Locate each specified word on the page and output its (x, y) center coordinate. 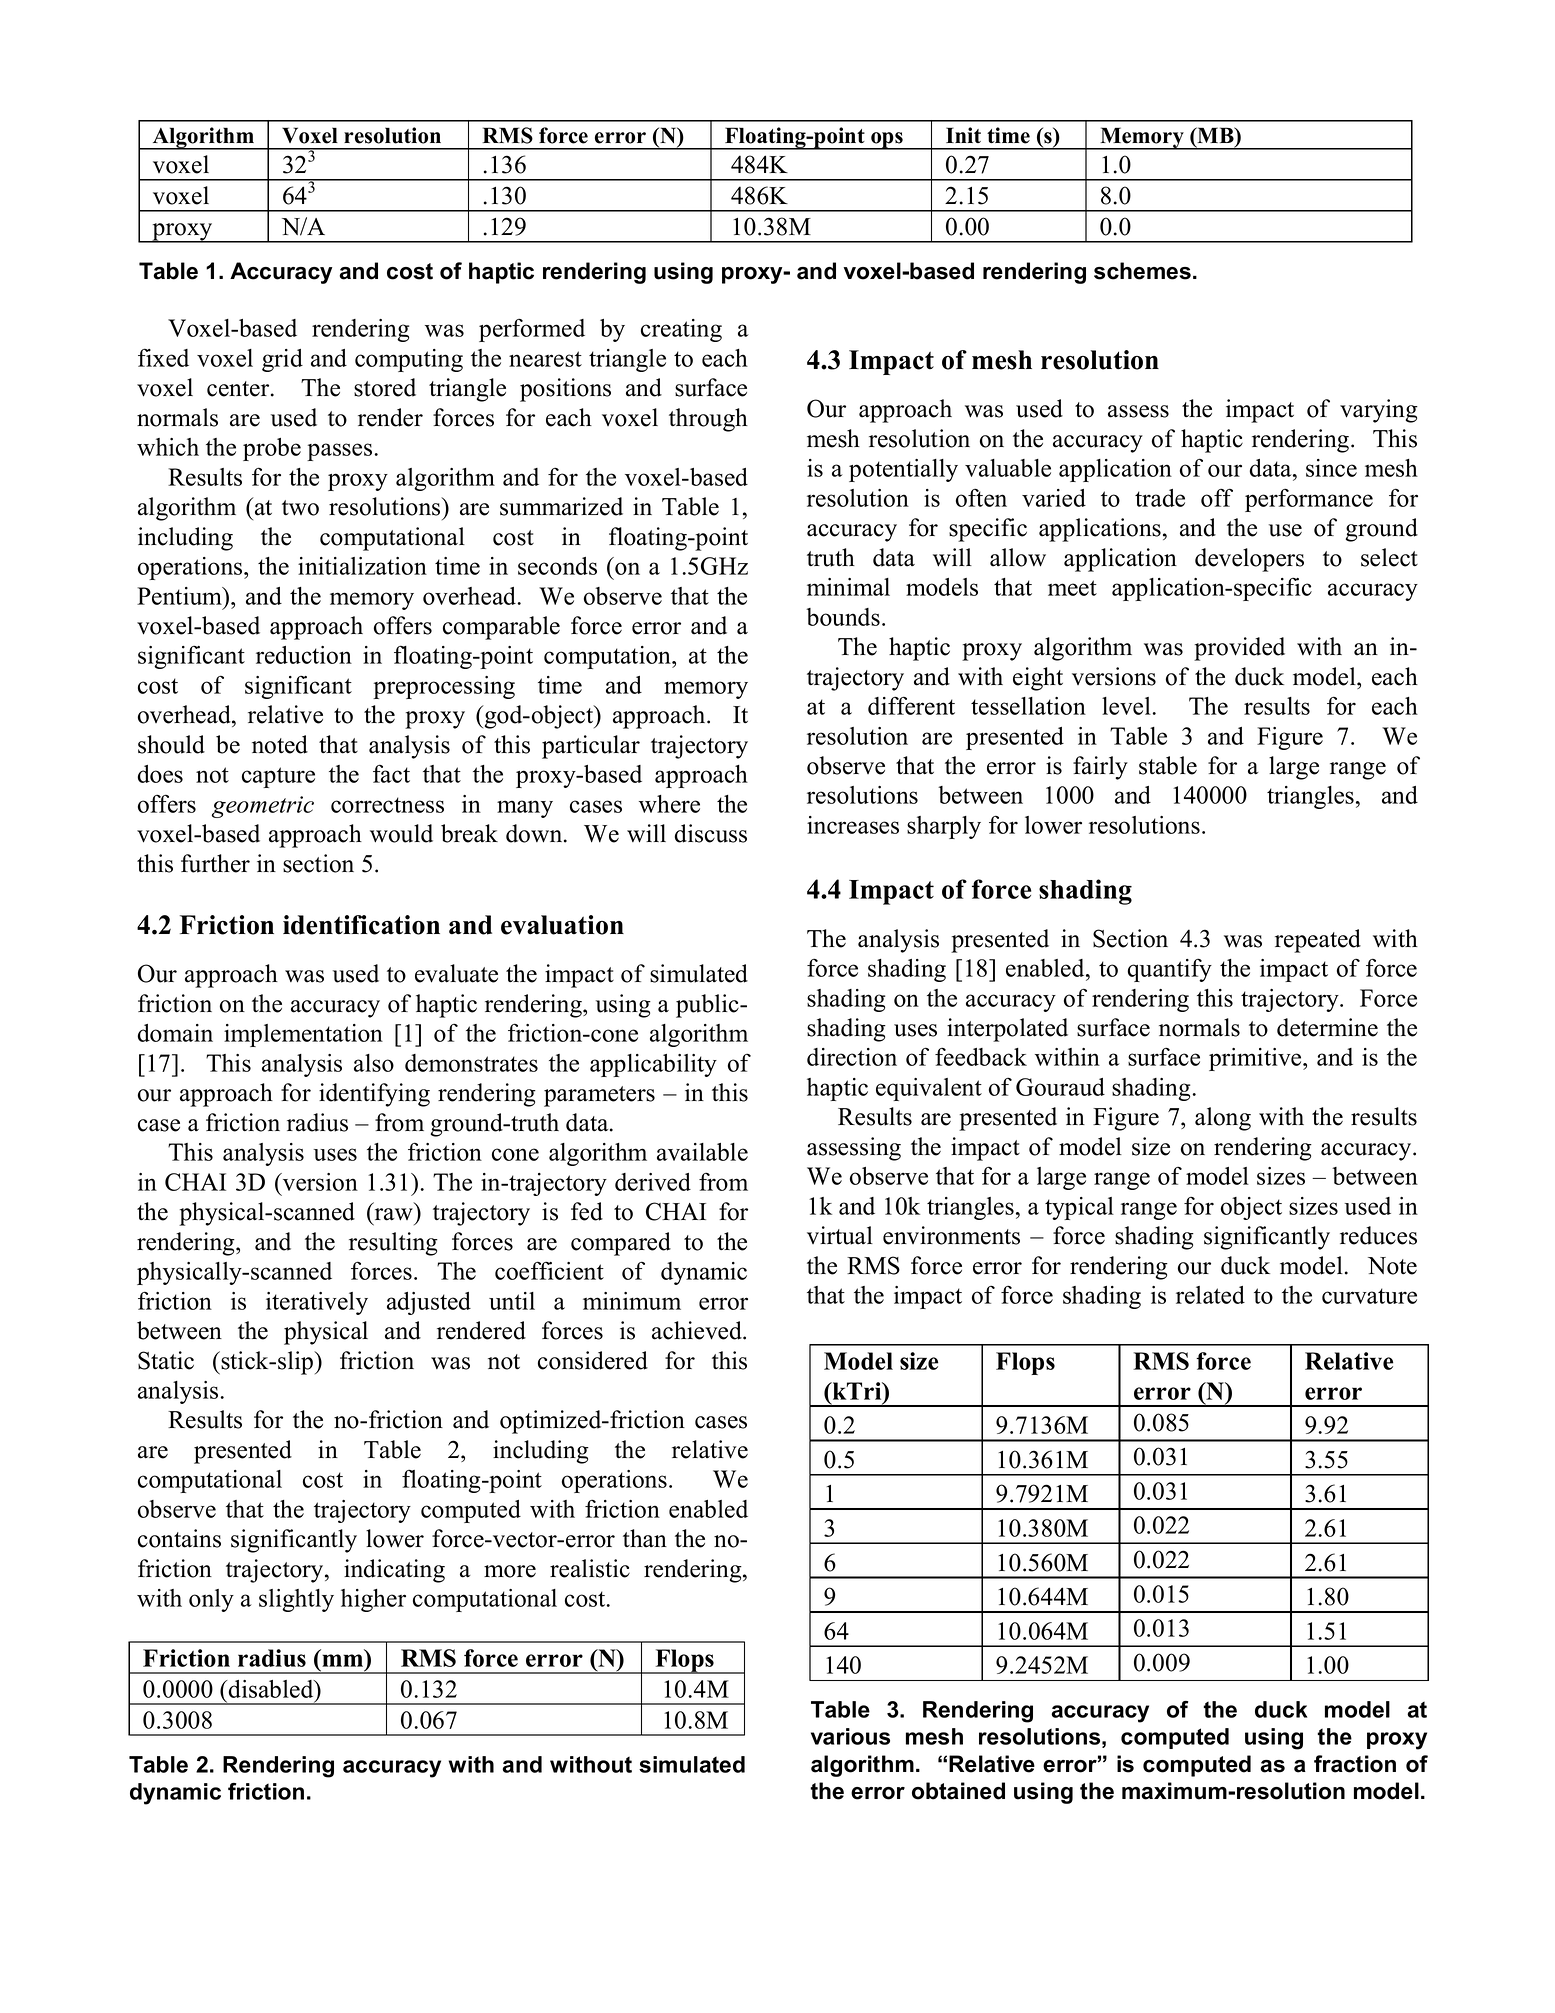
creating (681, 330)
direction (852, 1057)
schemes (1142, 271)
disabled (272, 1689)
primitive (1256, 1059)
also (374, 1063)
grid (282, 360)
